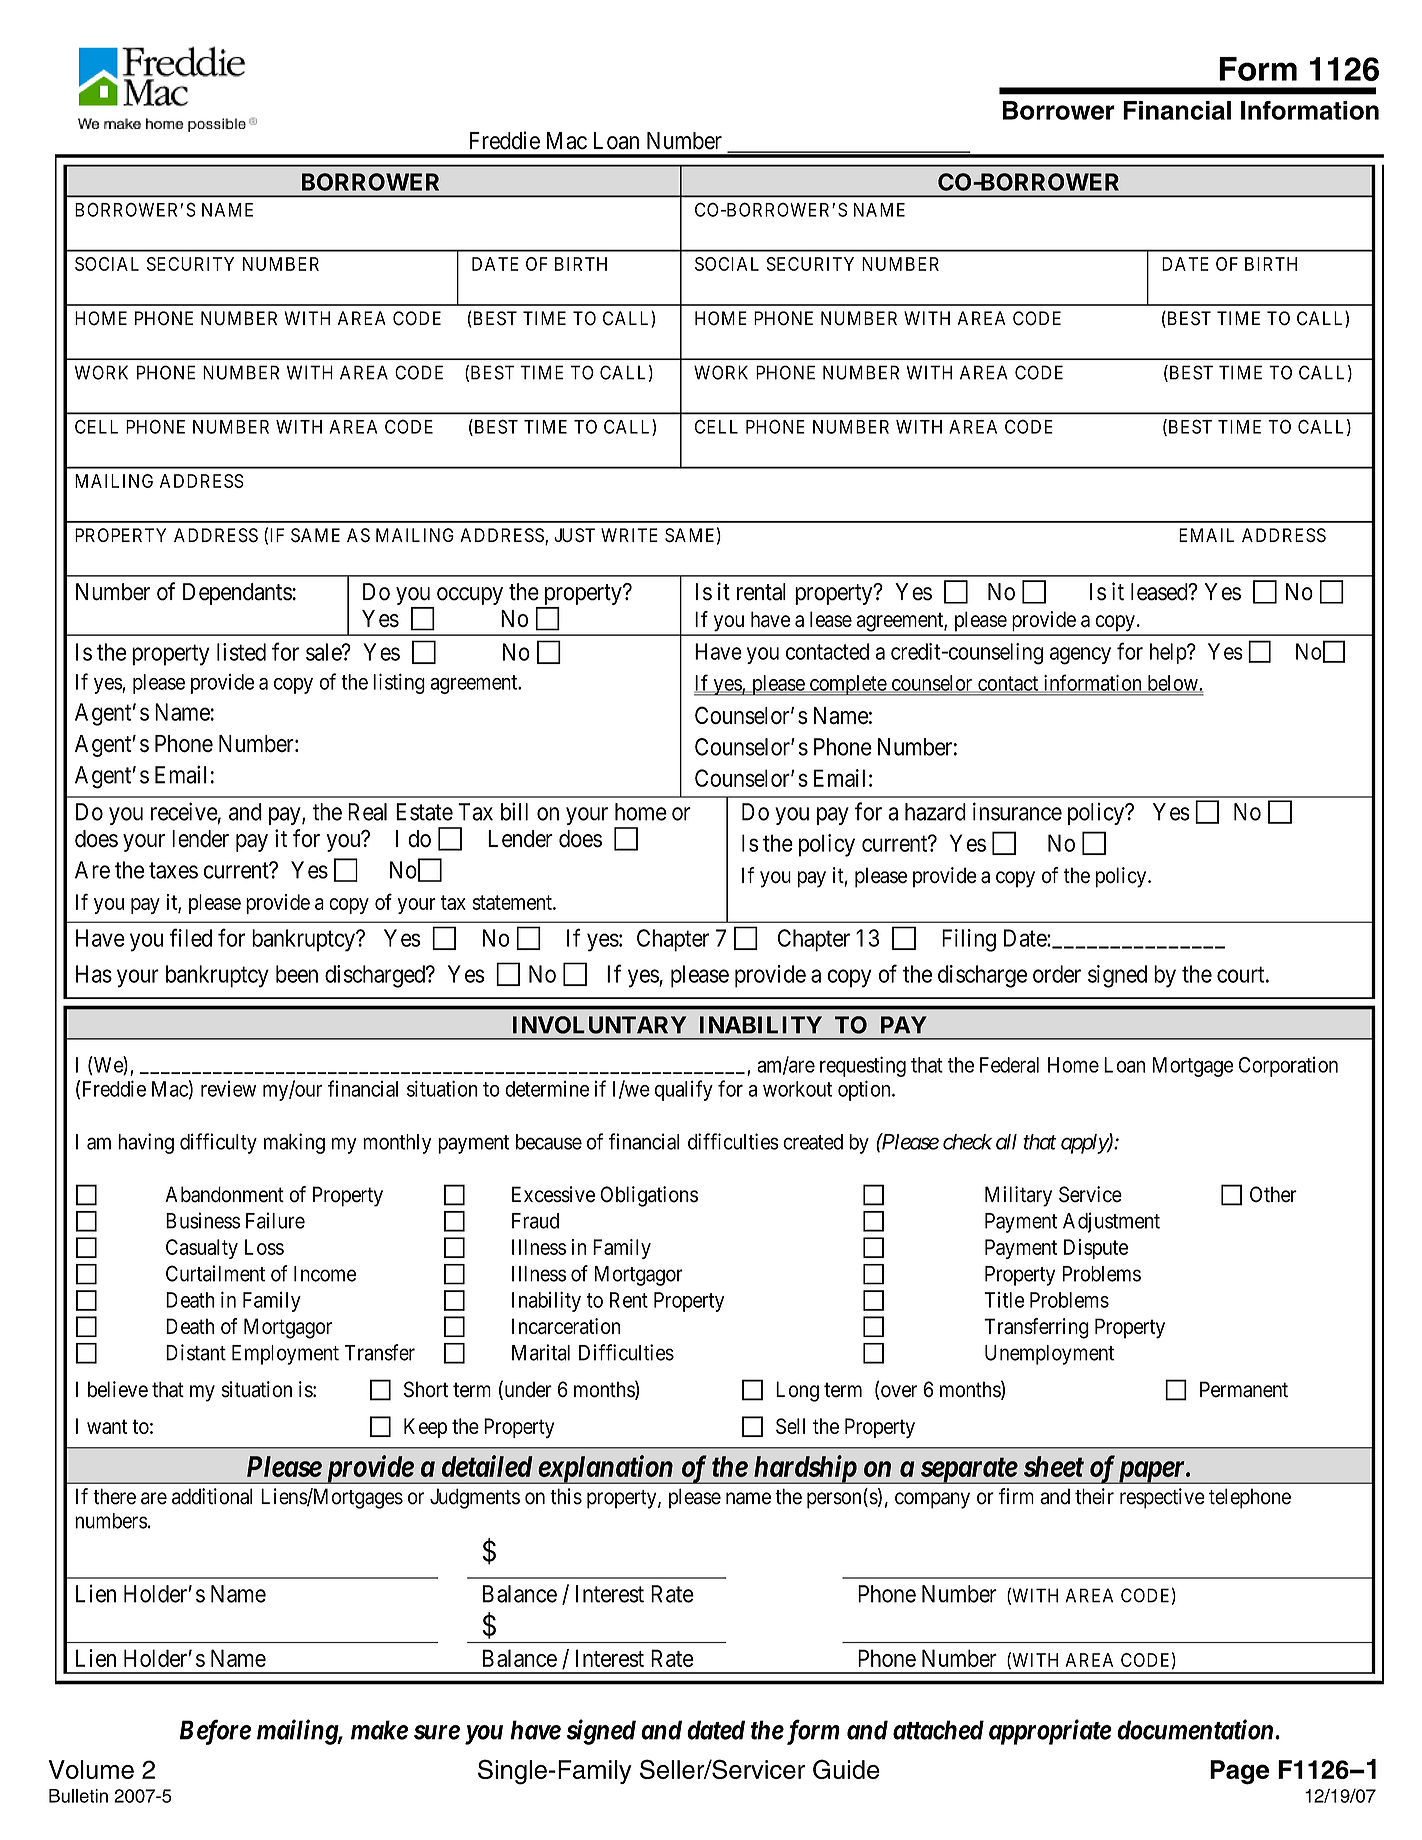 The image size is (1422, 1840). I want to click on additional, so click(212, 1496).
